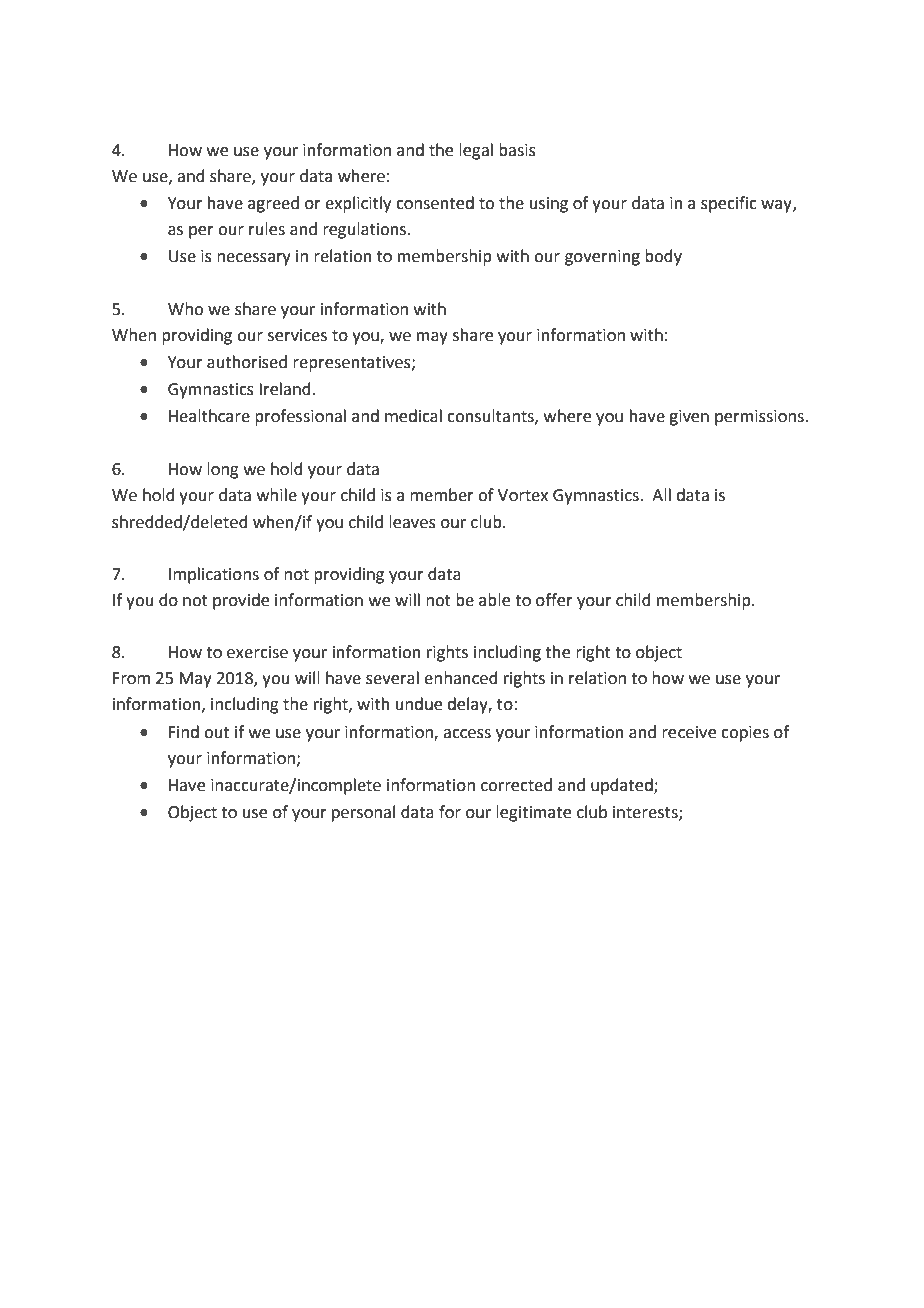 Image resolution: width=924 pixels, height=1308 pixels. Describe the element at coordinates (689, 418) in the image. I see `given` at that location.
